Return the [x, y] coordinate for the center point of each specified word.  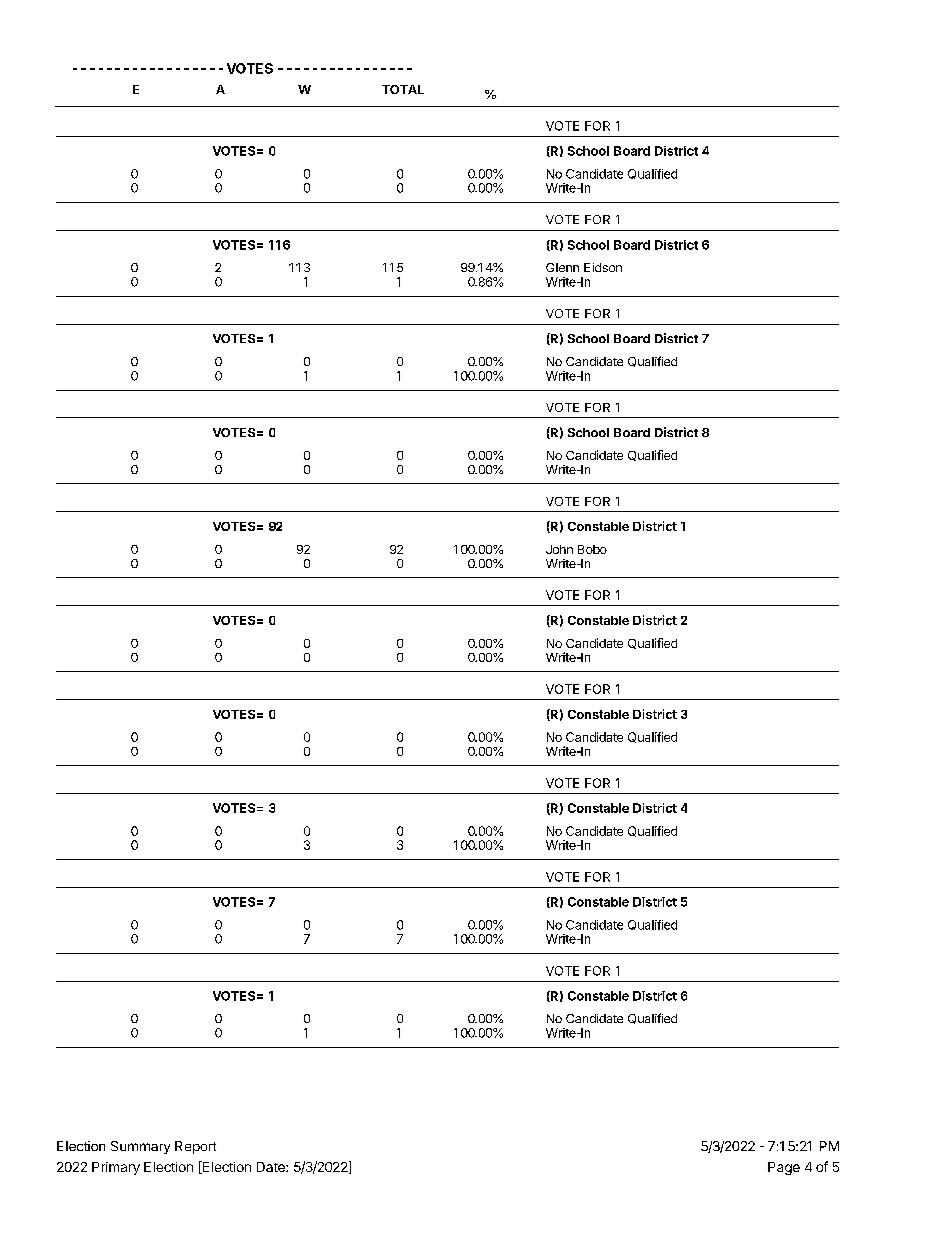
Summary [140, 1147]
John [559, 549]
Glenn [562, 267]
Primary [116, 1168]
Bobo [592, 549]
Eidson [603, 267]
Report [195, 1147]
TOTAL [403, 89]
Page [784, 1168]
